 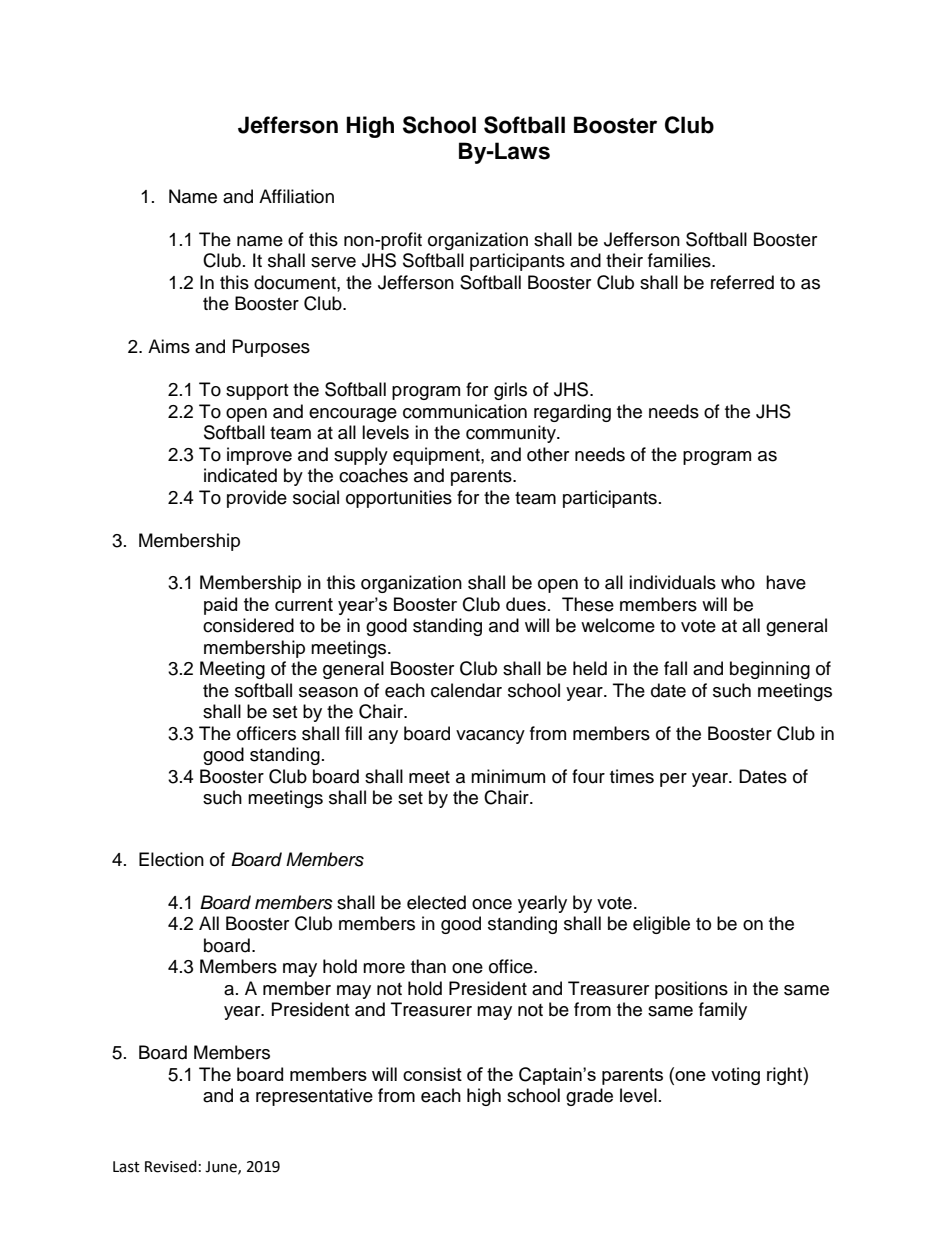 What do you see at coordinates (490, 737) in the screenshot?
I see `vacancy` at bounding box center [490, 737].
